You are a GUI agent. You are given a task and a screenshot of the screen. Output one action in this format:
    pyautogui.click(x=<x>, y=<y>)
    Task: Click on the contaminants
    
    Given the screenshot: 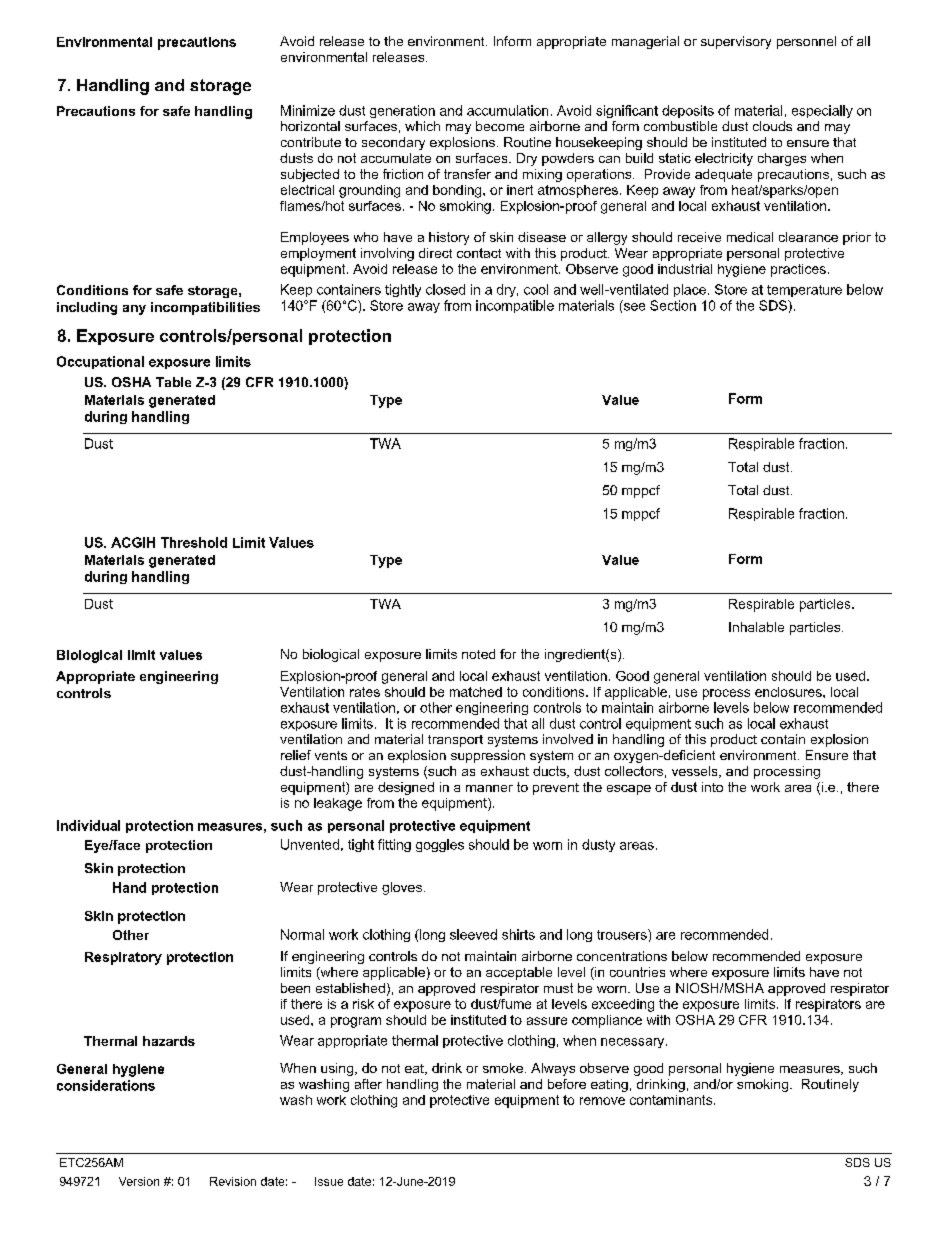 What is the action you would take?
    pyautogui.click(x=672, y=1100)
